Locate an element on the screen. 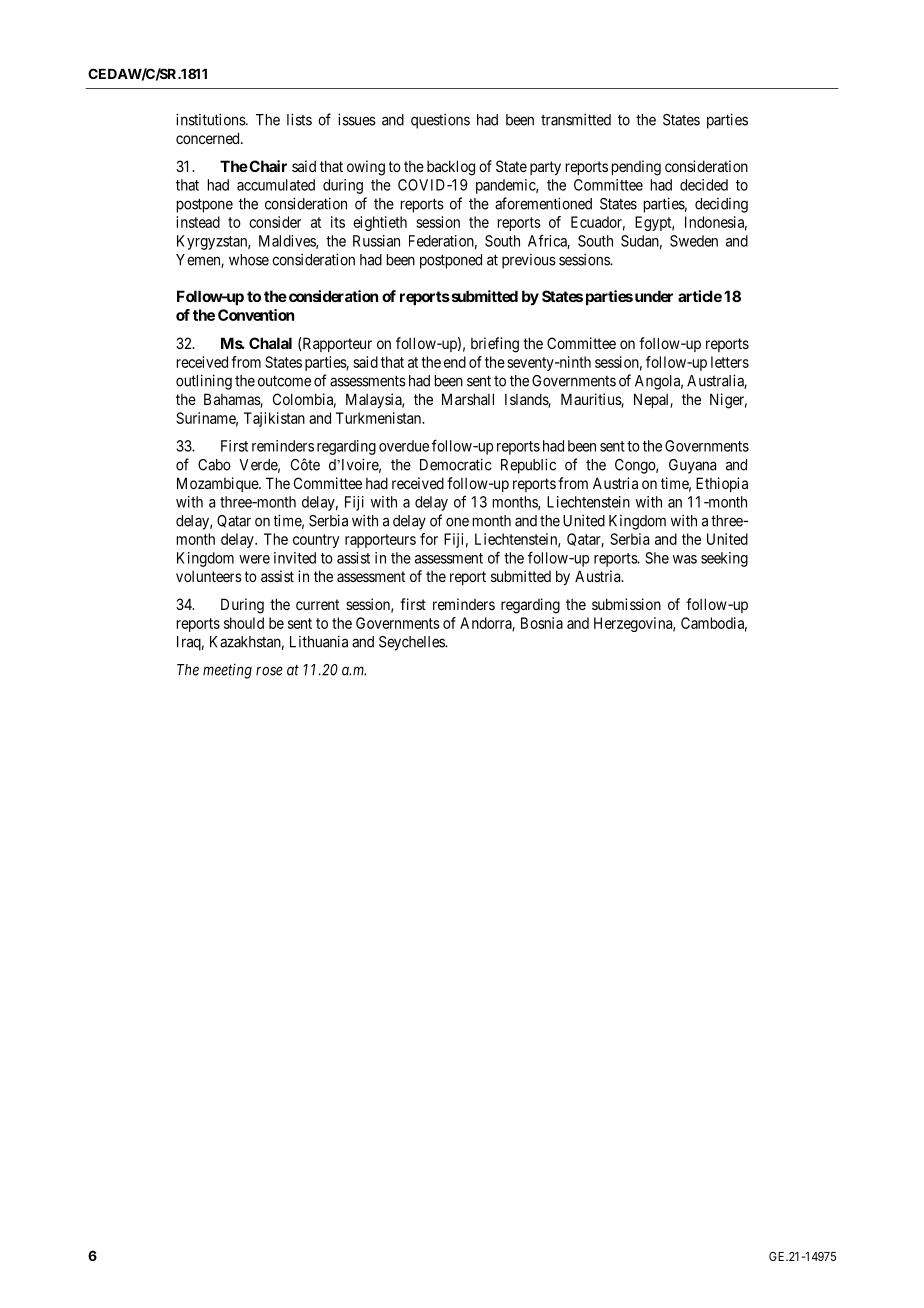  Marshall is located at coordinates (468, 399).
